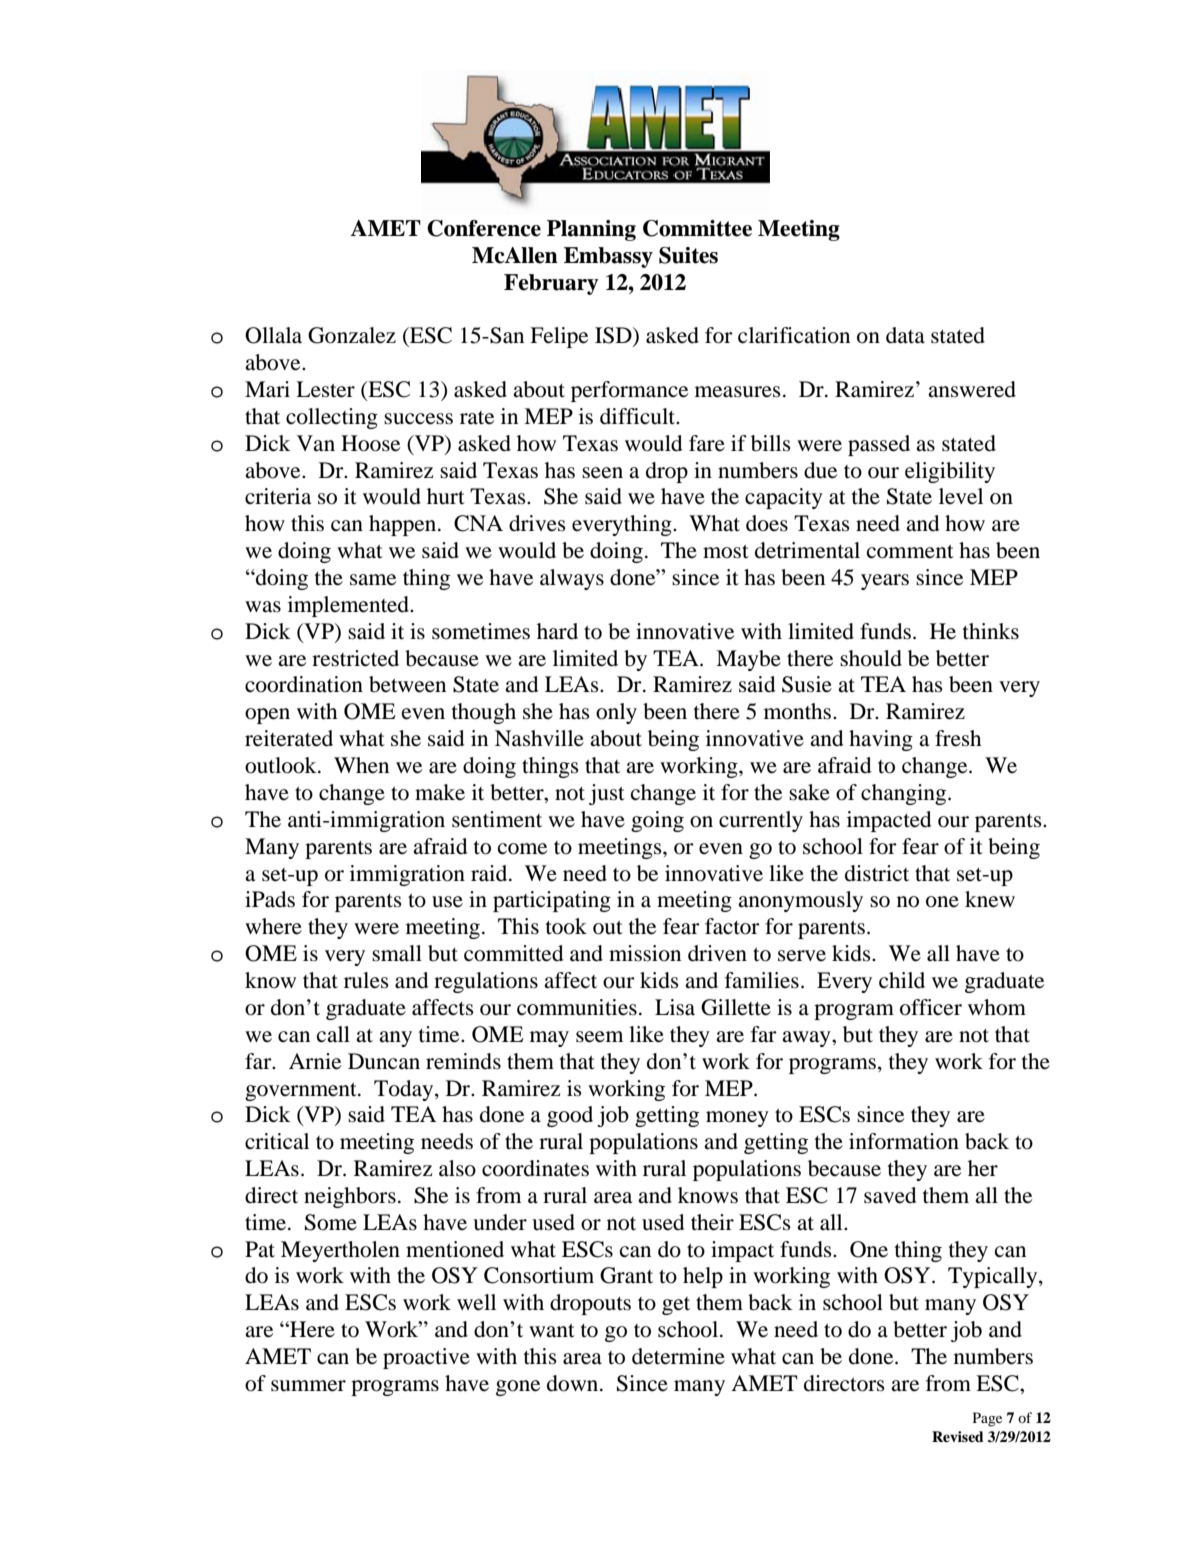 The width and height of the image is (1191, 1542). What do you see at coordinates (871, 658) in the image?
I see `should` at bounding box center [871, 658].
